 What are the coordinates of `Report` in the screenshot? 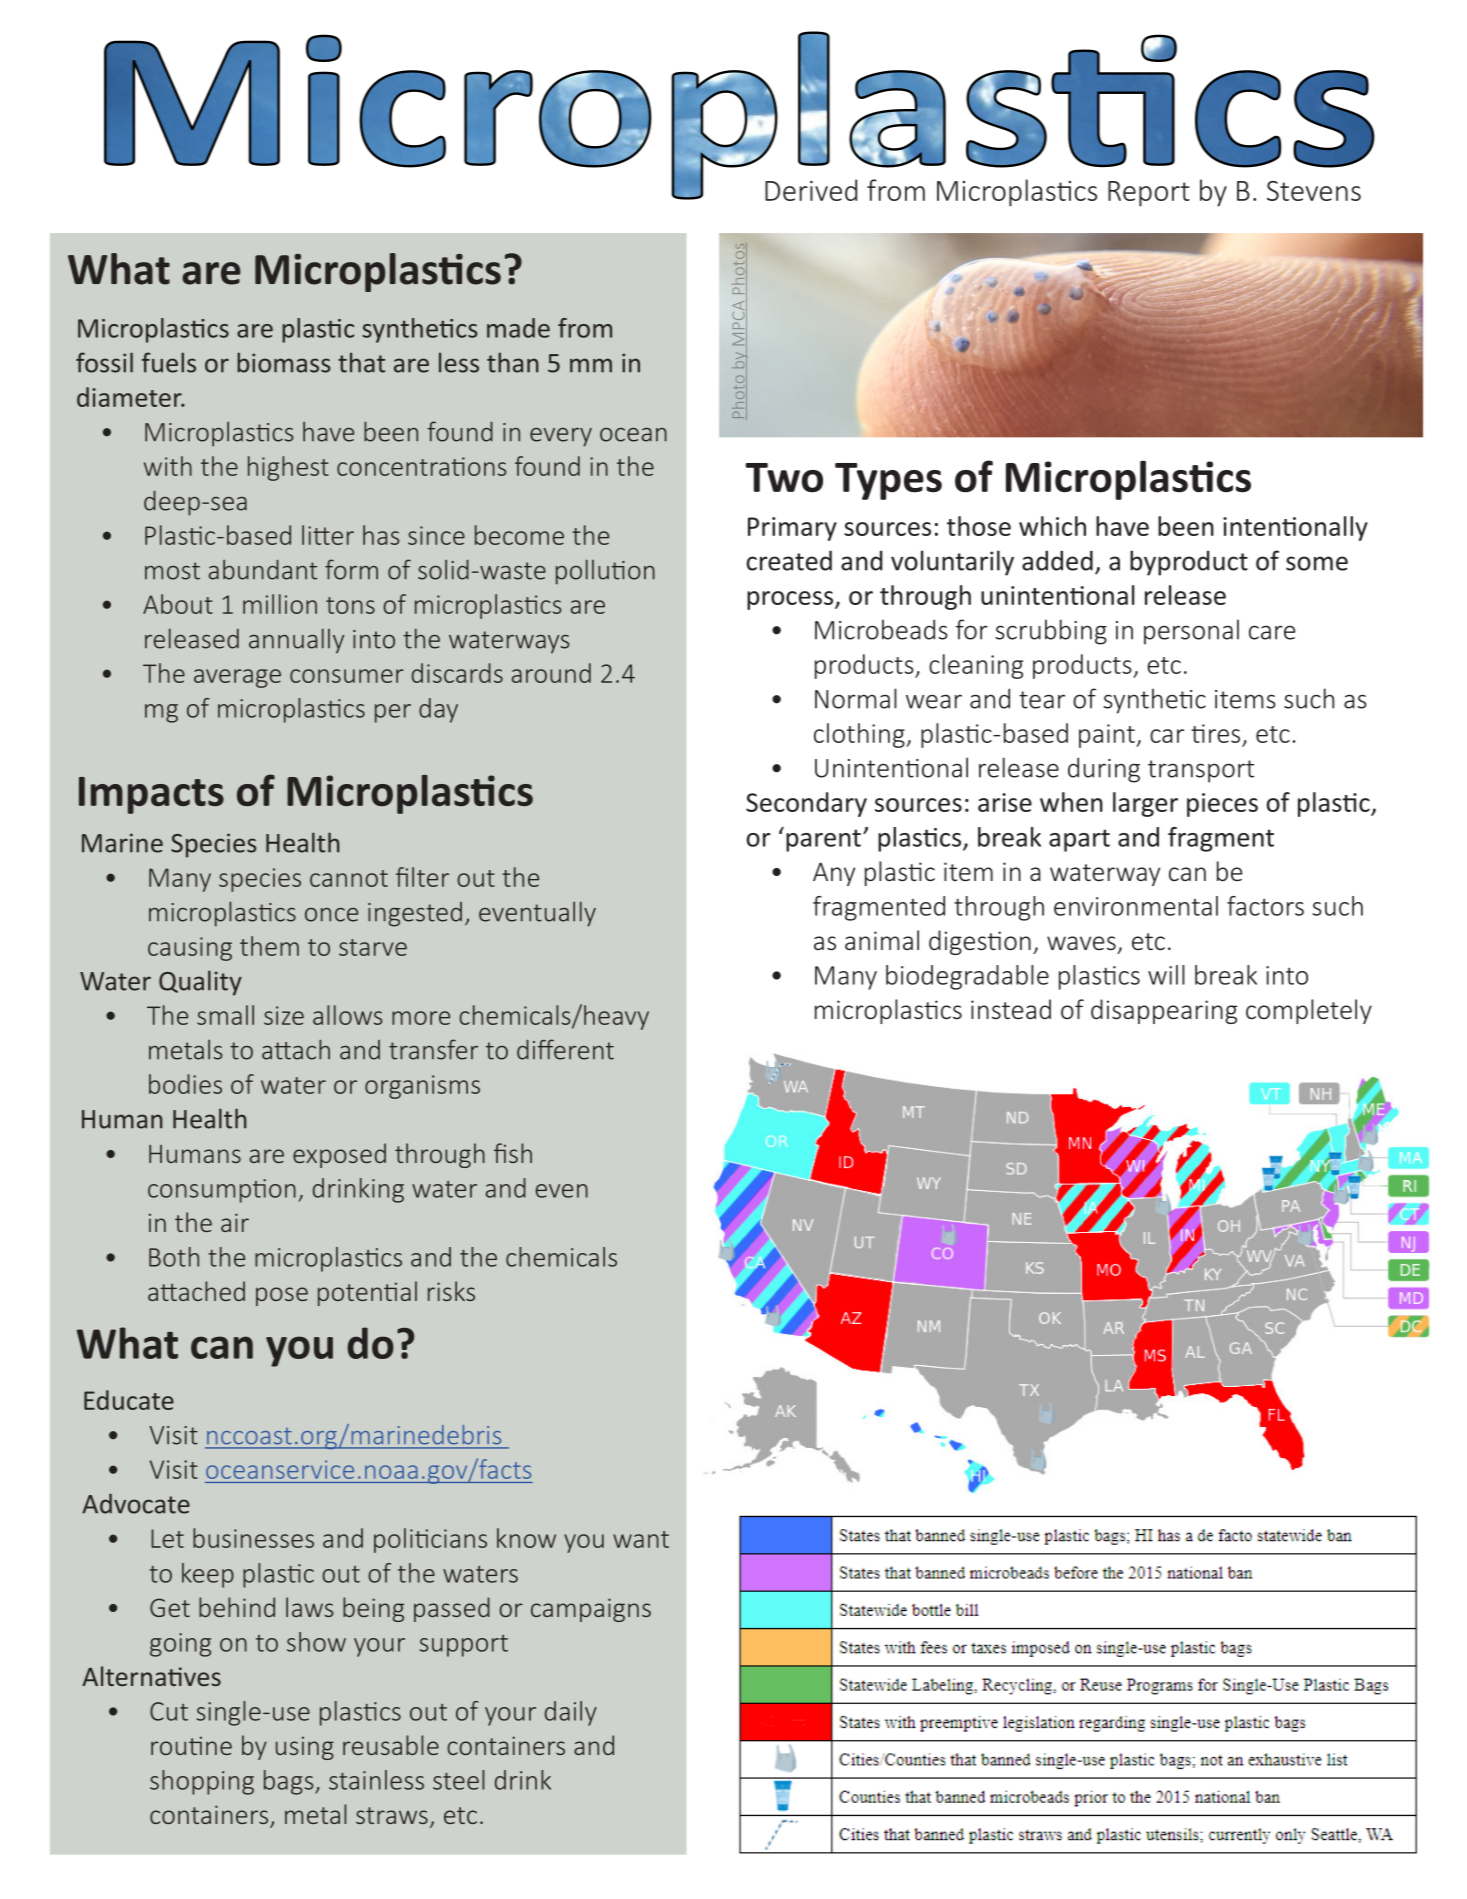 It's located at (1149, 194).
